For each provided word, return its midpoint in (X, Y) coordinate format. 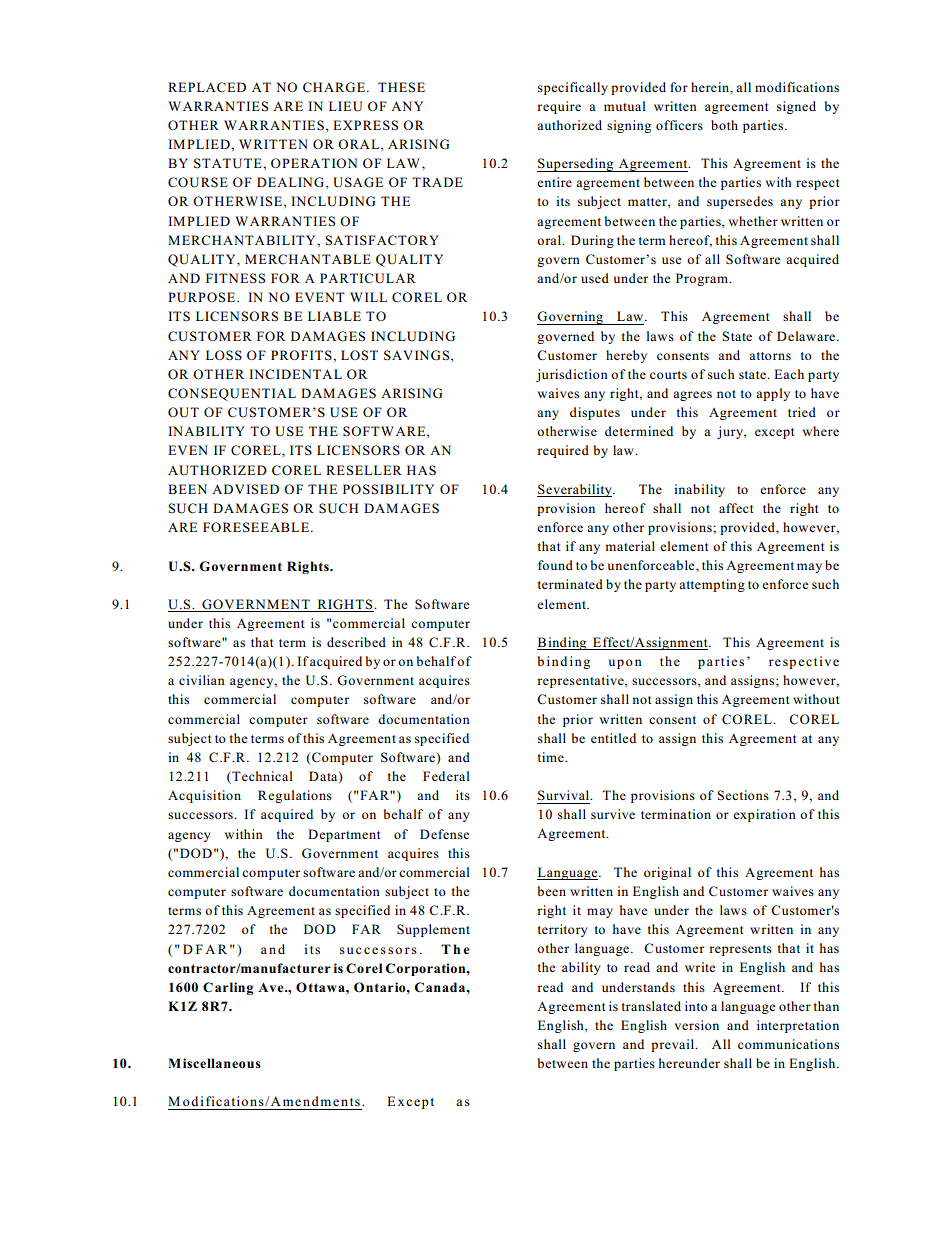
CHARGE (334, 87)
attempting (712, 585)
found (555, 565)
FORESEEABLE (256, 527)
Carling (228, 988)
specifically (573, 88)
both (724, 125)
